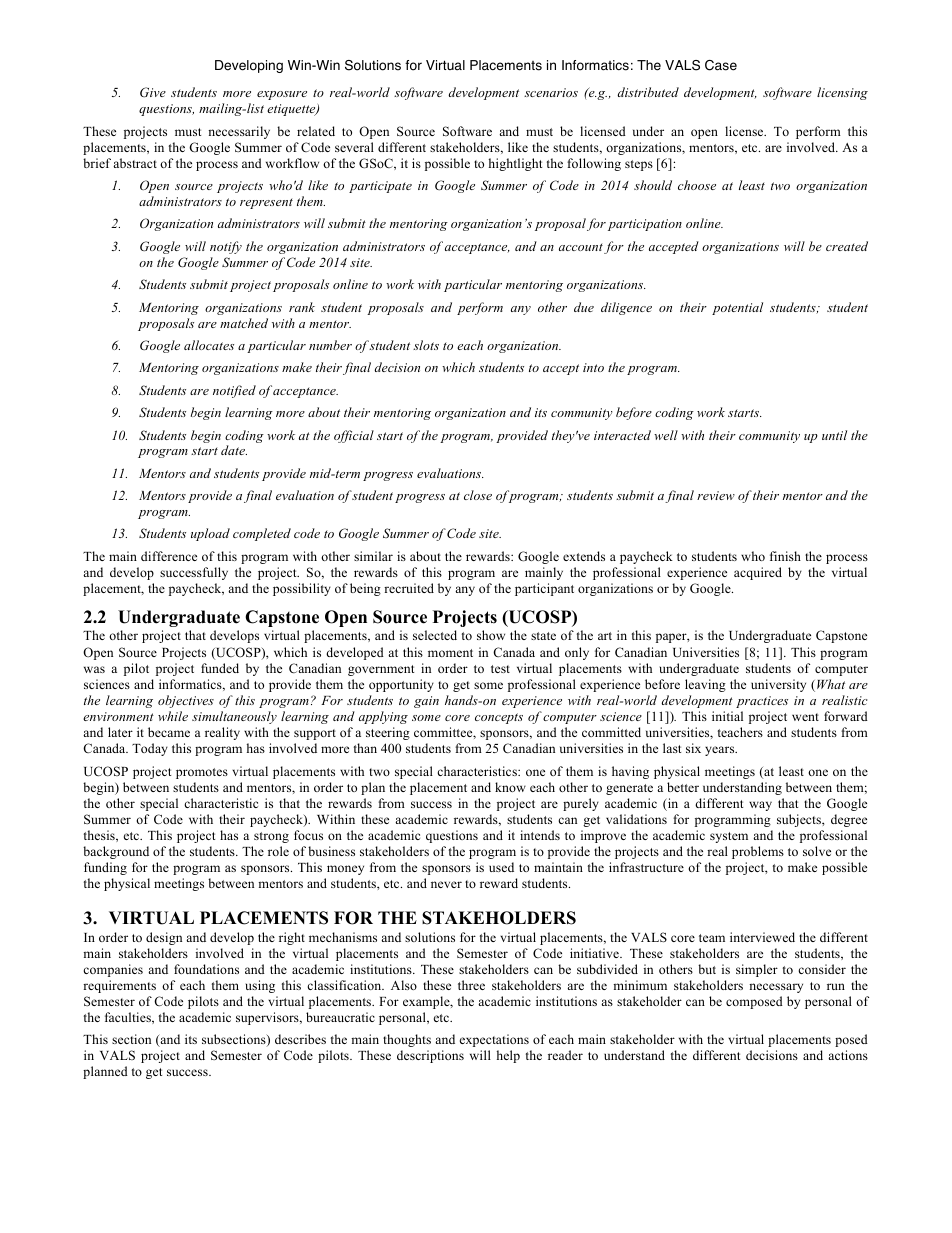 The height and width of the screenshot is (1233, 952). Describe the element at coordinates (551, 92) in the screenshot. I see `scenarios` at that location.
